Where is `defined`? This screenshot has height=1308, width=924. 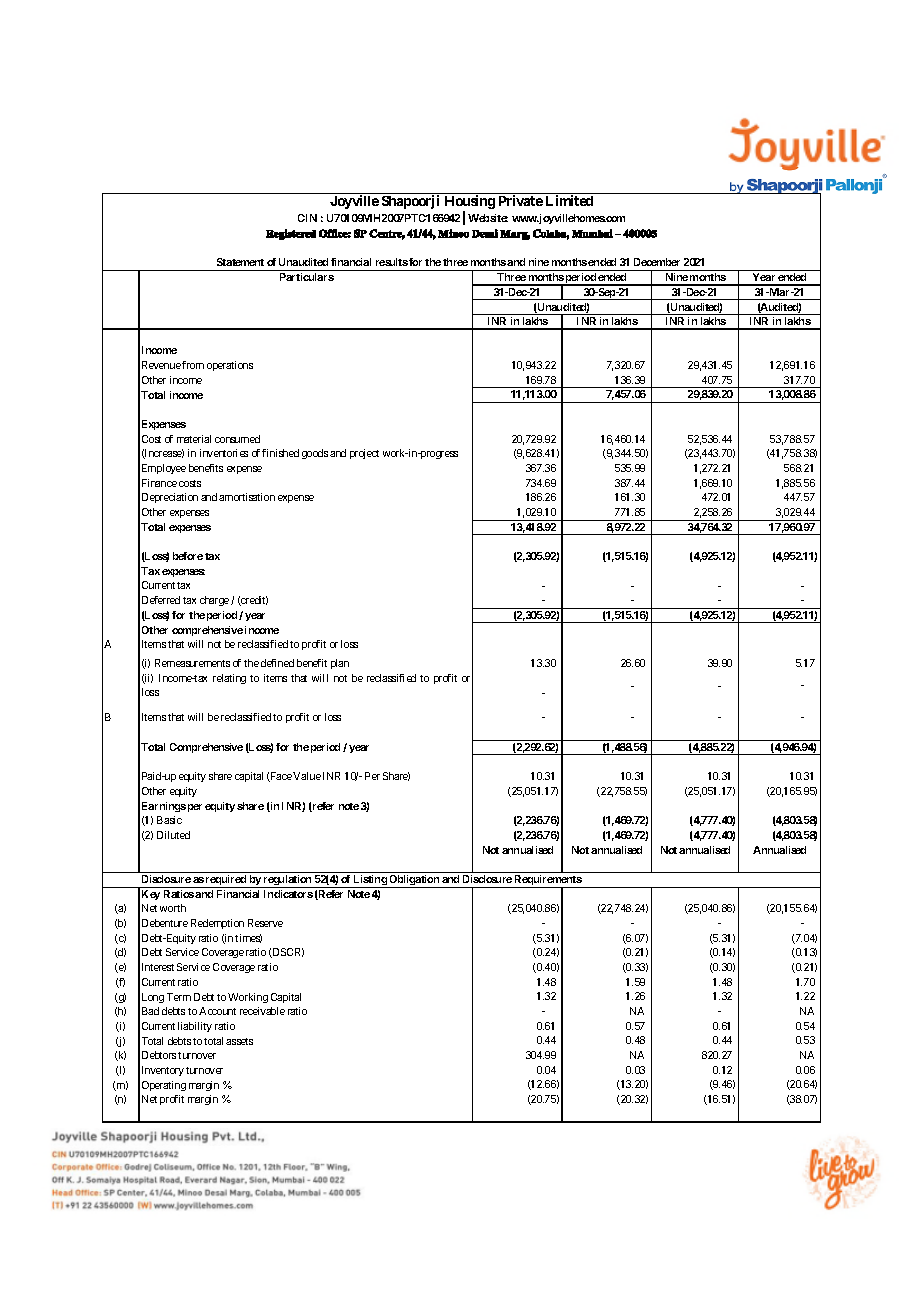 defined is located at coordinates (277, 663).
